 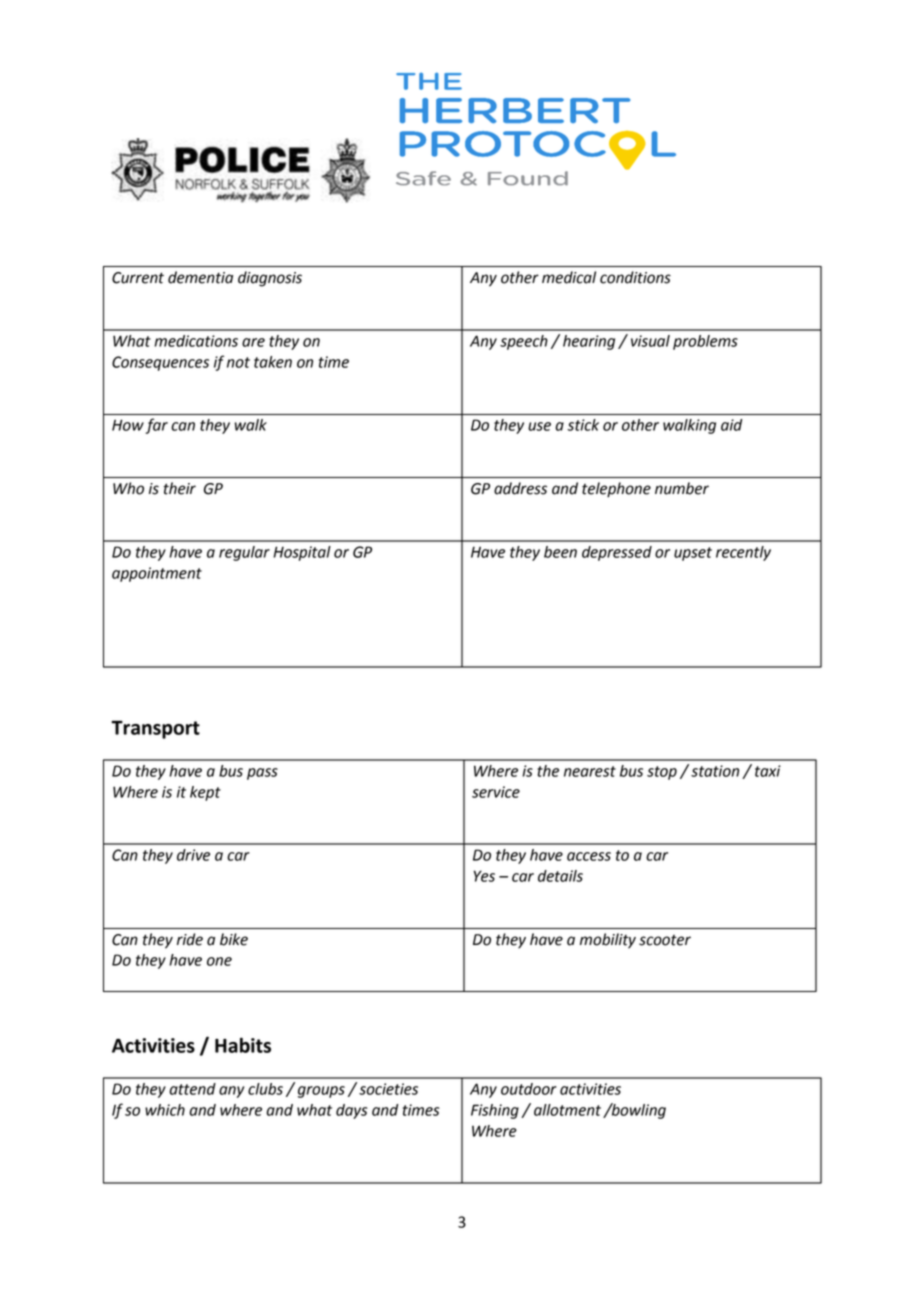 What do you see at coordinates (200, 277) in the document?
I see `dementia` at bounding box center [200, 277].
